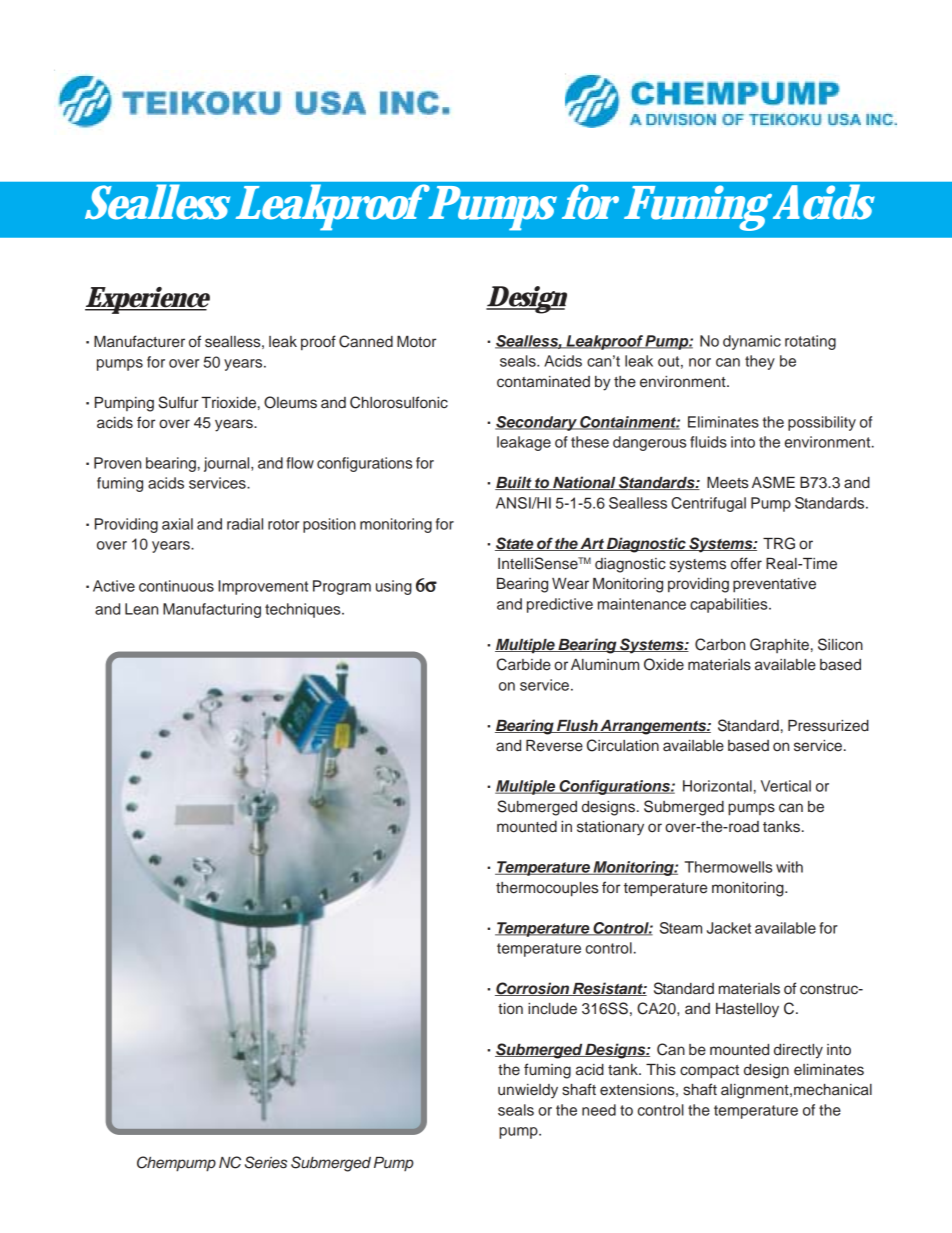  What do you see at coordinates (212, 610) in the screenshot?
I see `Manufacturing` at bounding box center [212, 610].
